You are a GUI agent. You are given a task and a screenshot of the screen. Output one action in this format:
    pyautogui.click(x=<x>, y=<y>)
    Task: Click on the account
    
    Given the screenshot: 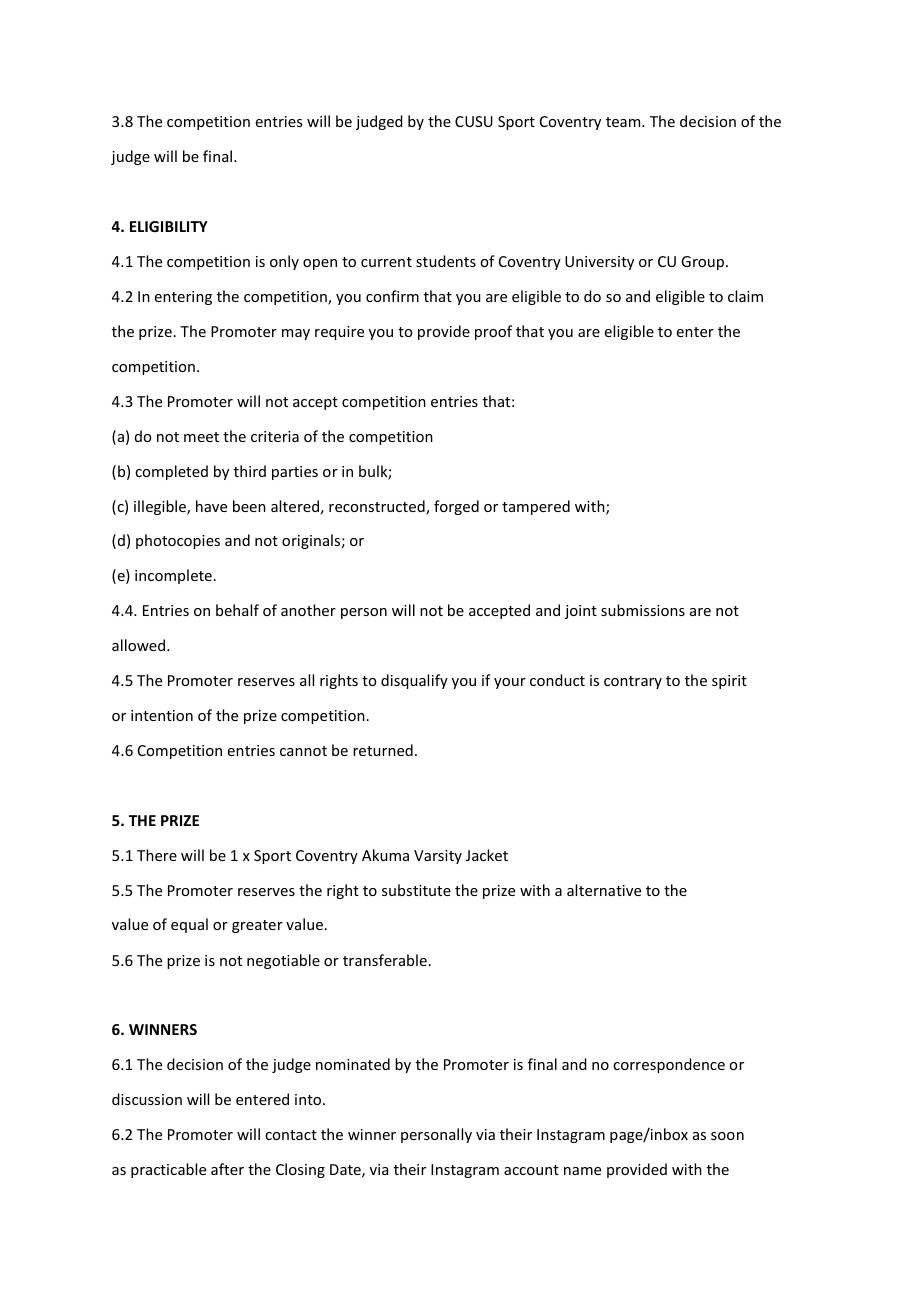 What is the action you would take?
    pyautogui.click(x=531, y=1170)
